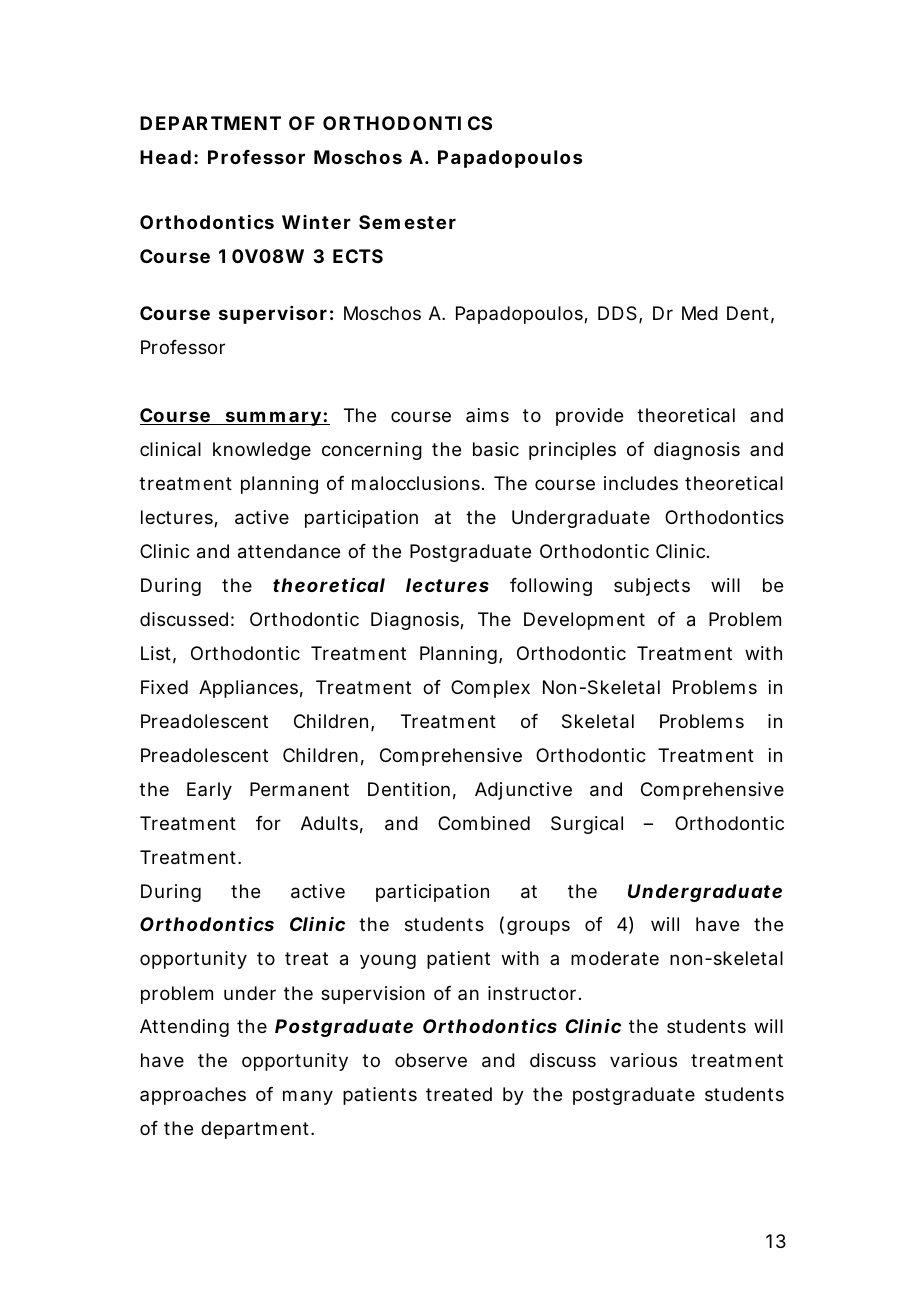  Describe the element at coordinates (272, 418) in the document. I see `summary` at that location.
